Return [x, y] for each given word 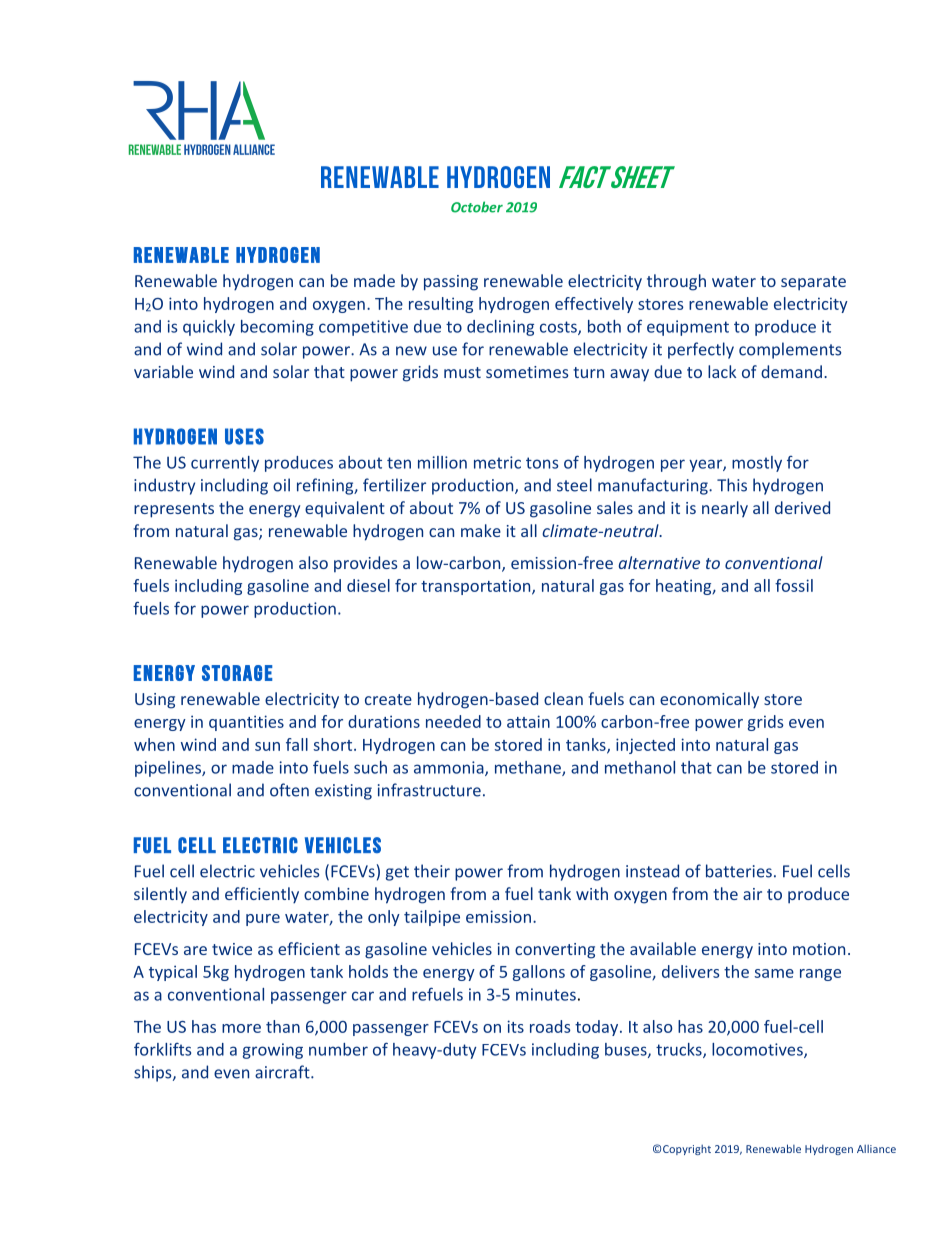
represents [174, 510]
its [515, 1026]
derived [802, 507]
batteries [739, 871]
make [481, 530]
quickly [209, 328]
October [477, 207]
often [289, 790]
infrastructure [429, 790]
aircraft [283, 1072]
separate [813, 283]
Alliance [876, 1149]
